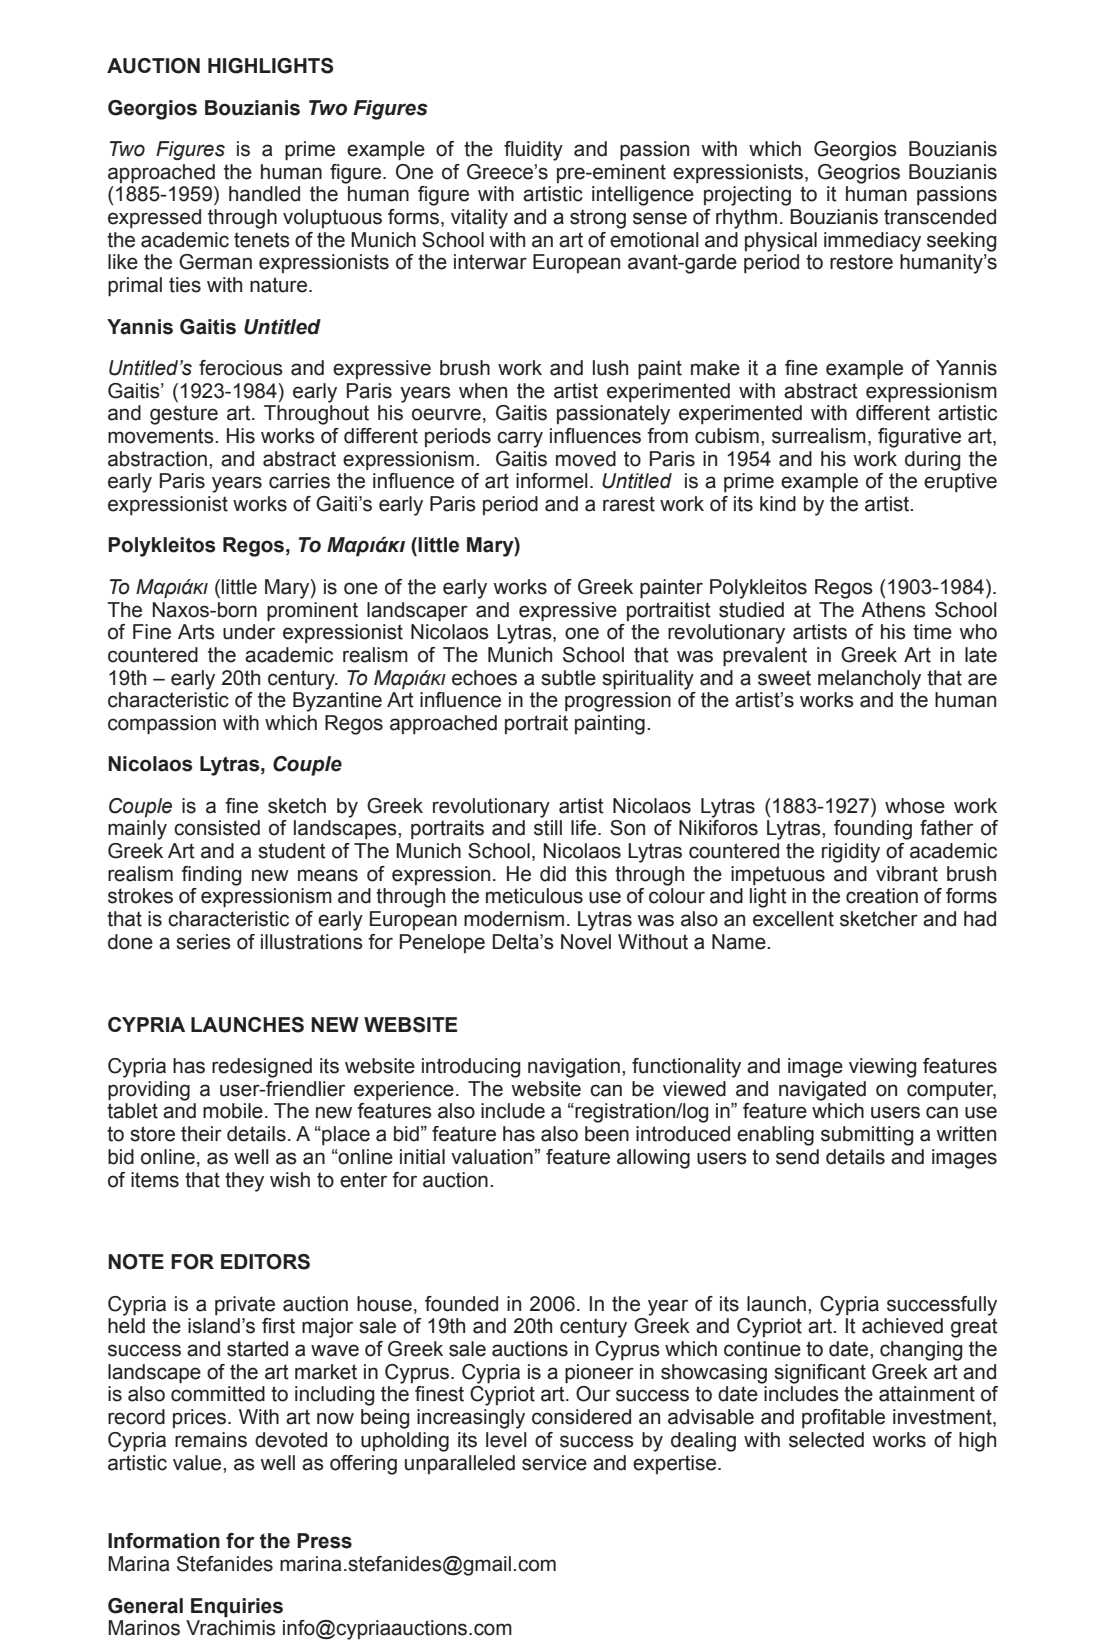  What do you see at coordinates (493, 1157) in the document?
I see `valuation` at bounding box center [493, 1157].
